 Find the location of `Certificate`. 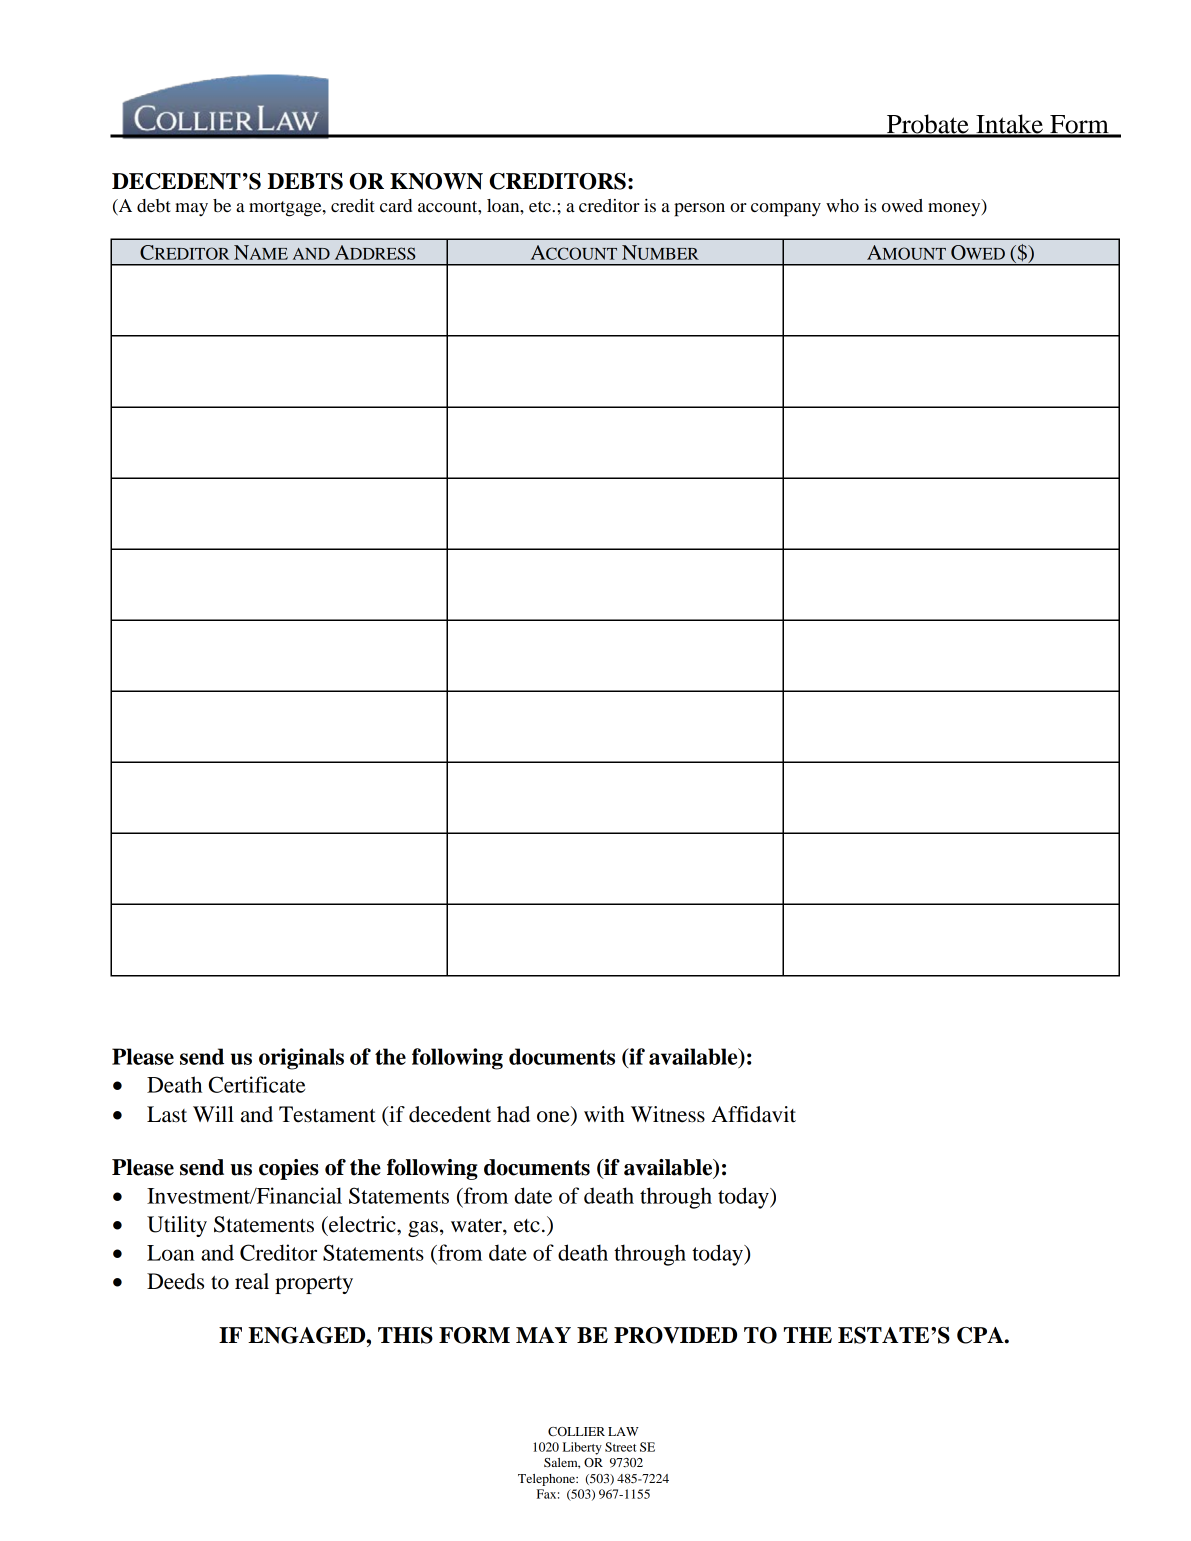

Certificate is located at coordinates (257, 1084).
